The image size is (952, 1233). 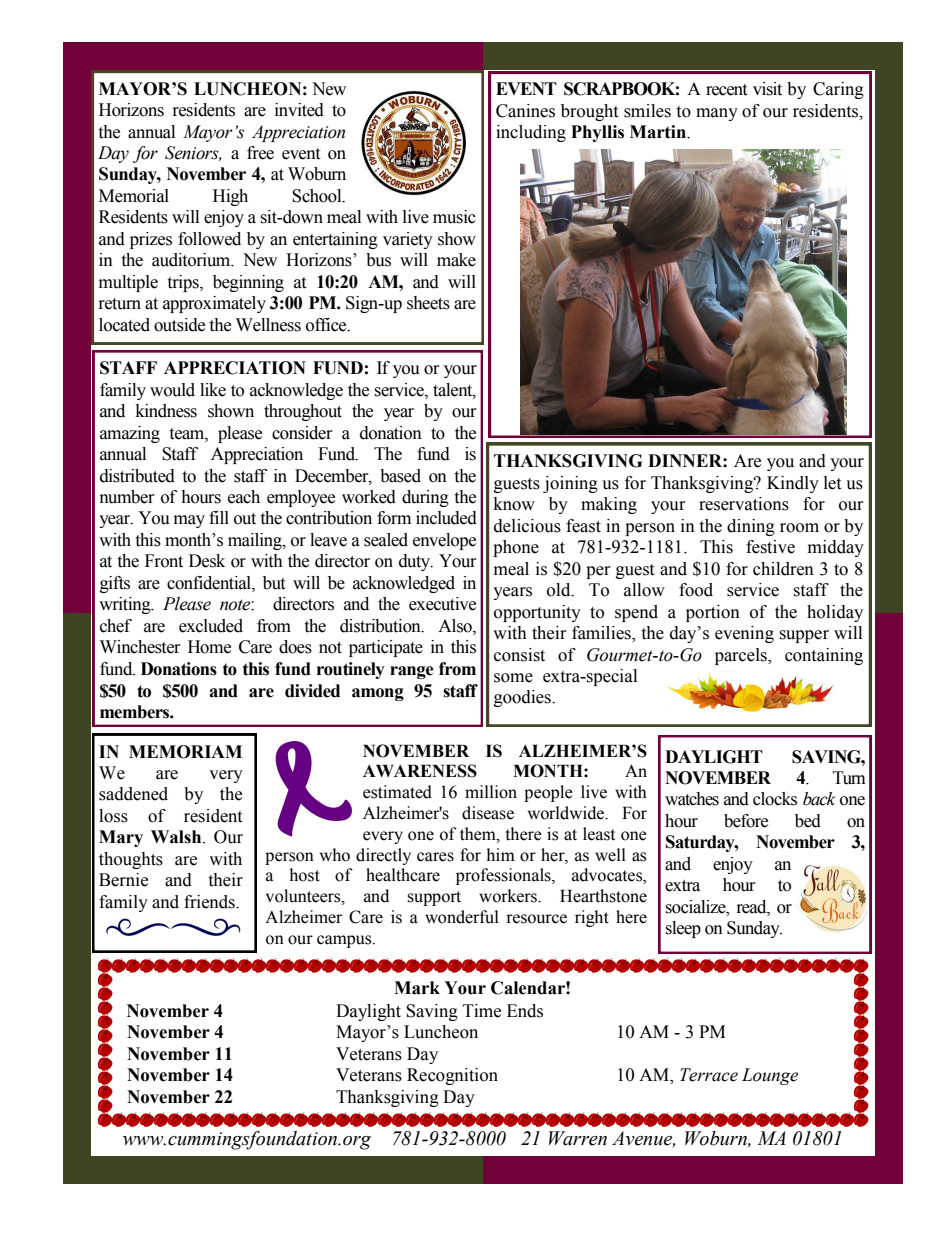 I want to click on him, so click(x=501, y=854).
